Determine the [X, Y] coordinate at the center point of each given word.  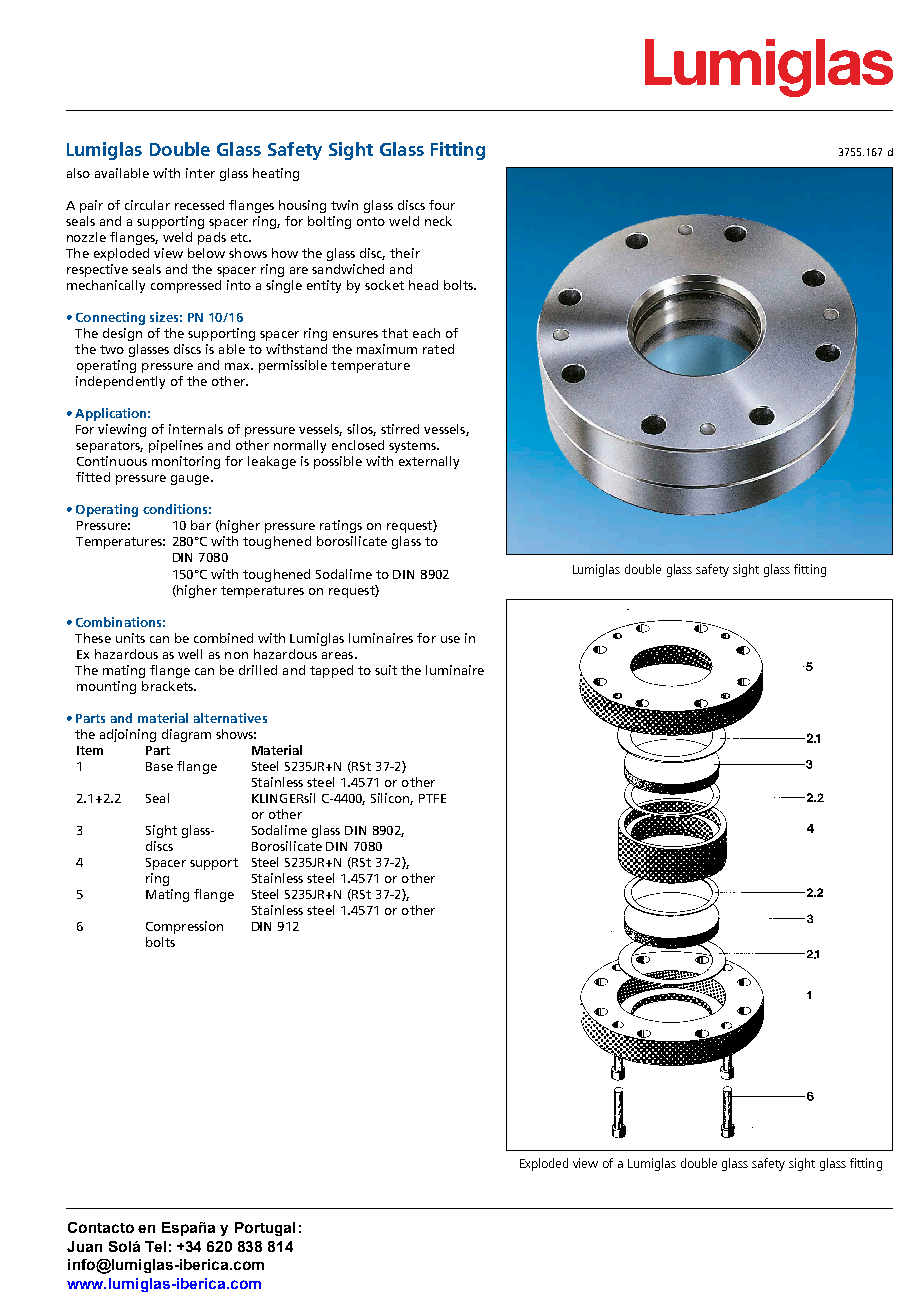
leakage [272, 462]
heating [276, 174]
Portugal [265, 1229]
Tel [155, 1246]
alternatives [230, 718]
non [236, 655]
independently [120, 382]
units [130, 638]
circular [147, 205]
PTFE [432, 798]
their [405, 253]
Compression [184, 927]
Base [159, 766]
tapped [331, 671]
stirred [400, 429]
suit [386, 670]
